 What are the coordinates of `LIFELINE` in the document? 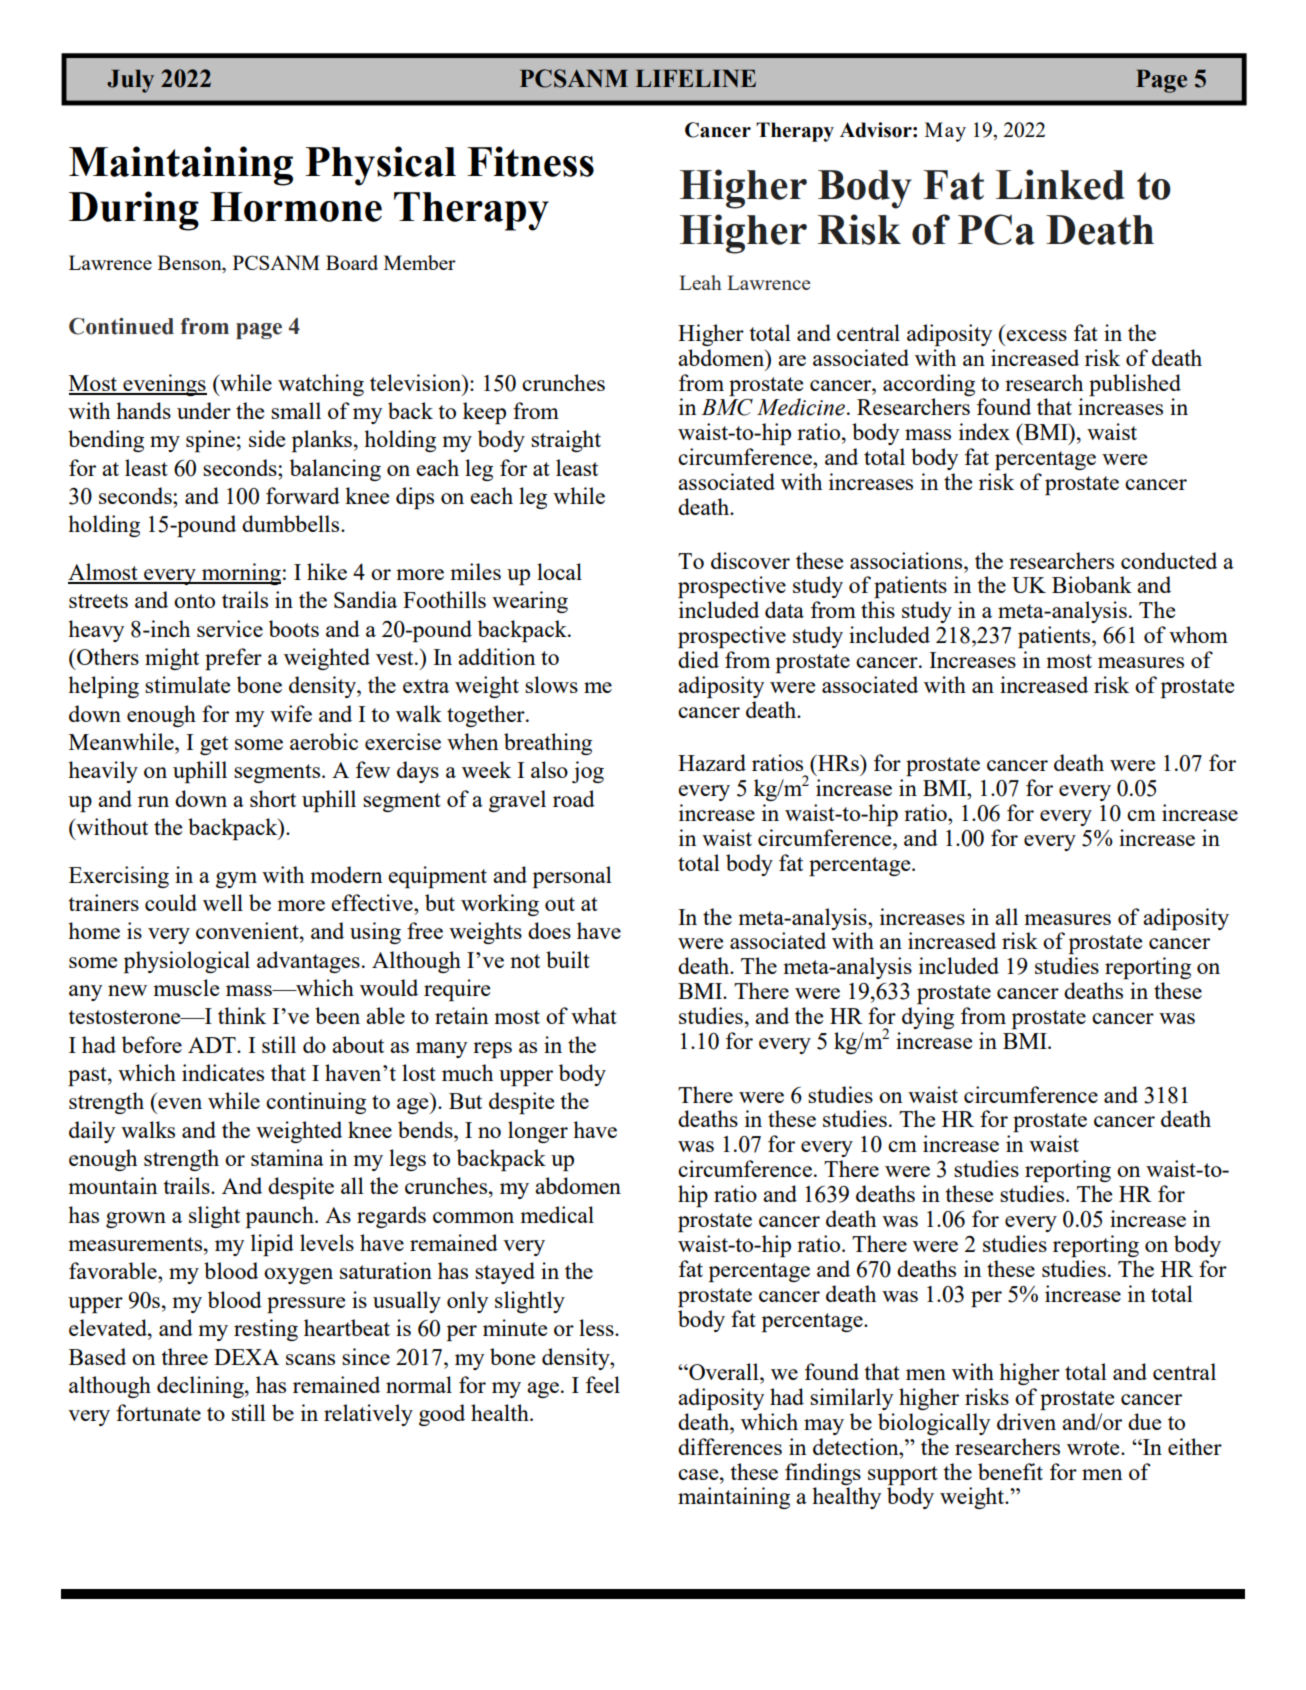 It's located at (696, 78).
